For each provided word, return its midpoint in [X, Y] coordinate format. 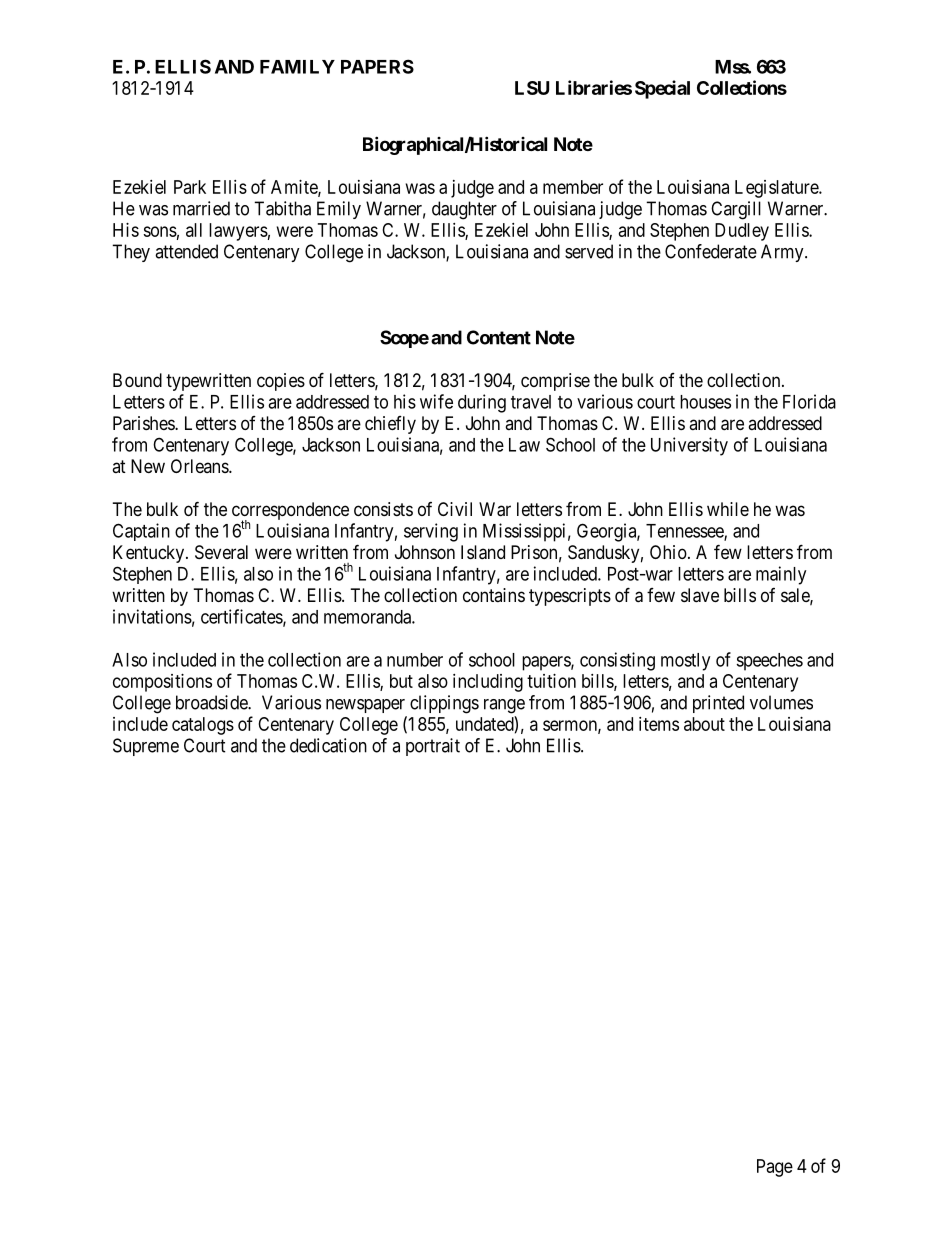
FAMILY [297, 67]
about [704, 724]
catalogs [203, 726]
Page [775, 1168]
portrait [433, 747]
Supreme [146, 747]
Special [662, 89]
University [689, 446]
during [482, 403]
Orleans [200, 466]
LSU [532, 88]
